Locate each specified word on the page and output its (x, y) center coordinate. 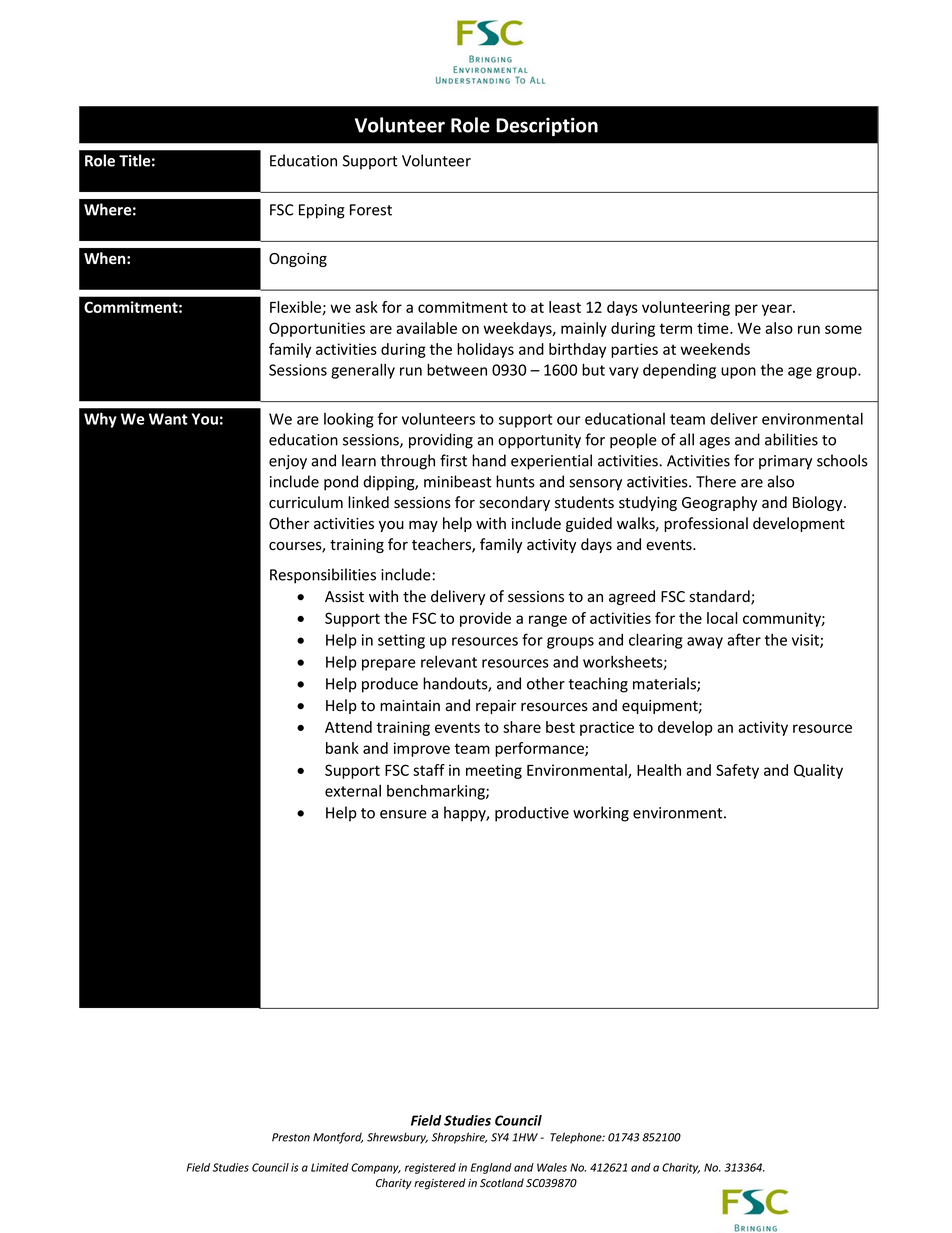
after (744, 639)
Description (547, 126)
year (778, 310)
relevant (449, 662)
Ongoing (298, 260)
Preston (291, 1137)
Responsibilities (323, 576)
